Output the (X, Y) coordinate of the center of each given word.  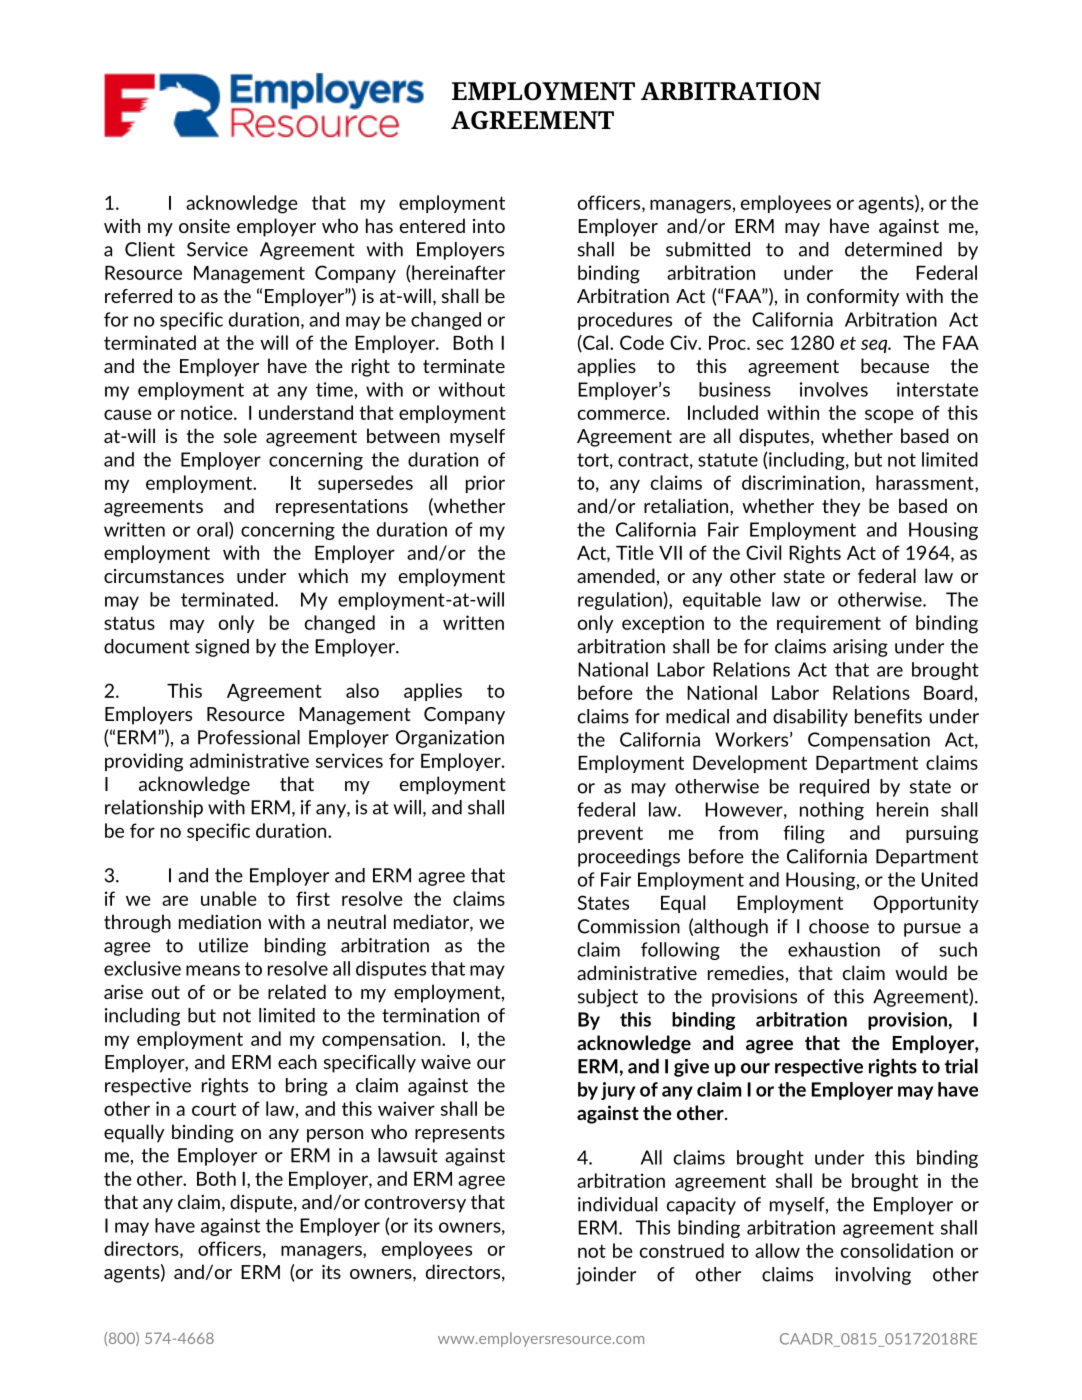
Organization (450, 739)
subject (608, 998)
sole (240, 435)
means (213, 970)
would (921, 972)
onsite (204, 226)
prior (485, 484)
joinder (606, 1276)
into (489, 226)
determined (893, 249)
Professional (249, 737)
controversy (415, 1204)
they (841, 507)
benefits (888, 716)
